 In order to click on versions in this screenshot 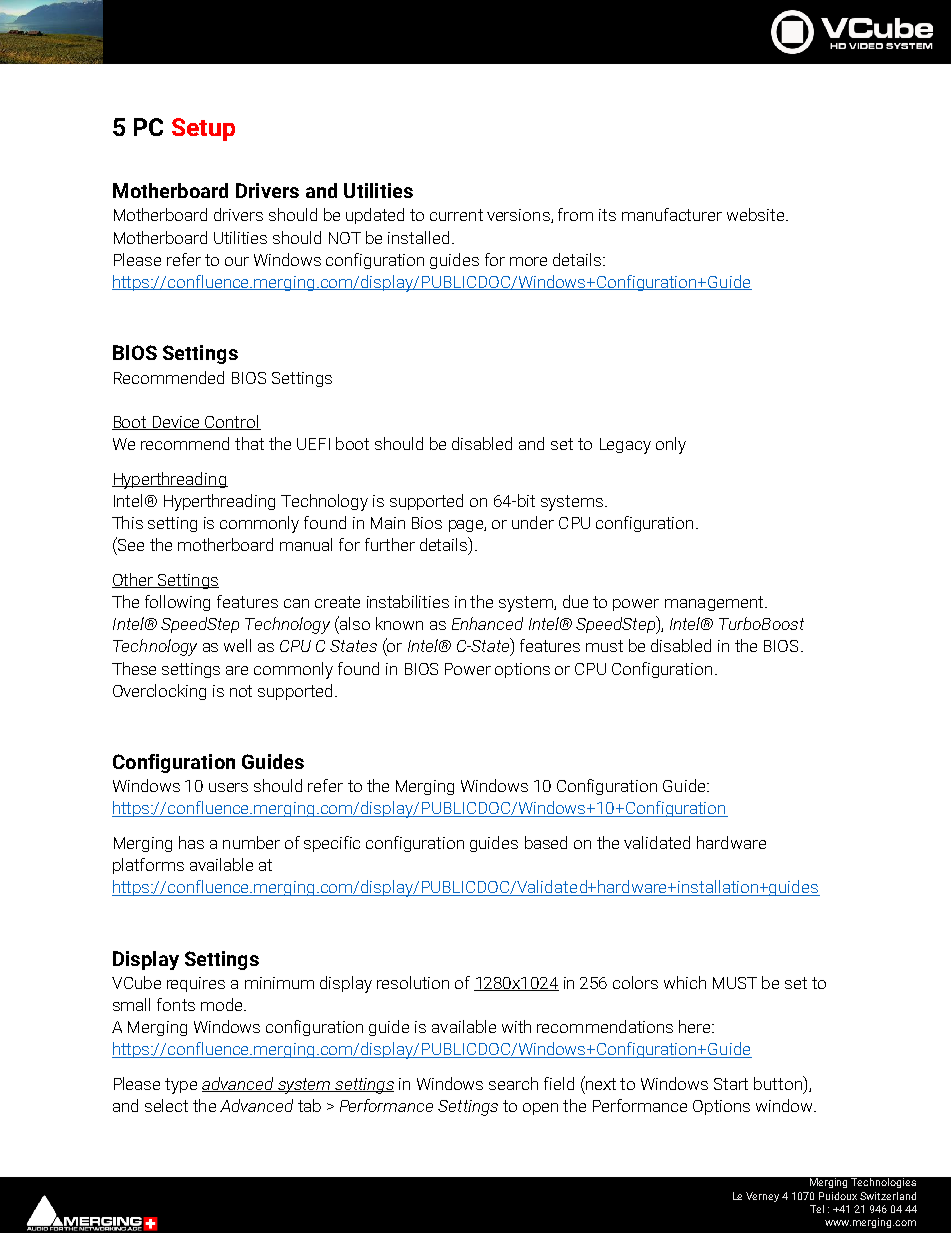, I will do `click(519, 216)`.
